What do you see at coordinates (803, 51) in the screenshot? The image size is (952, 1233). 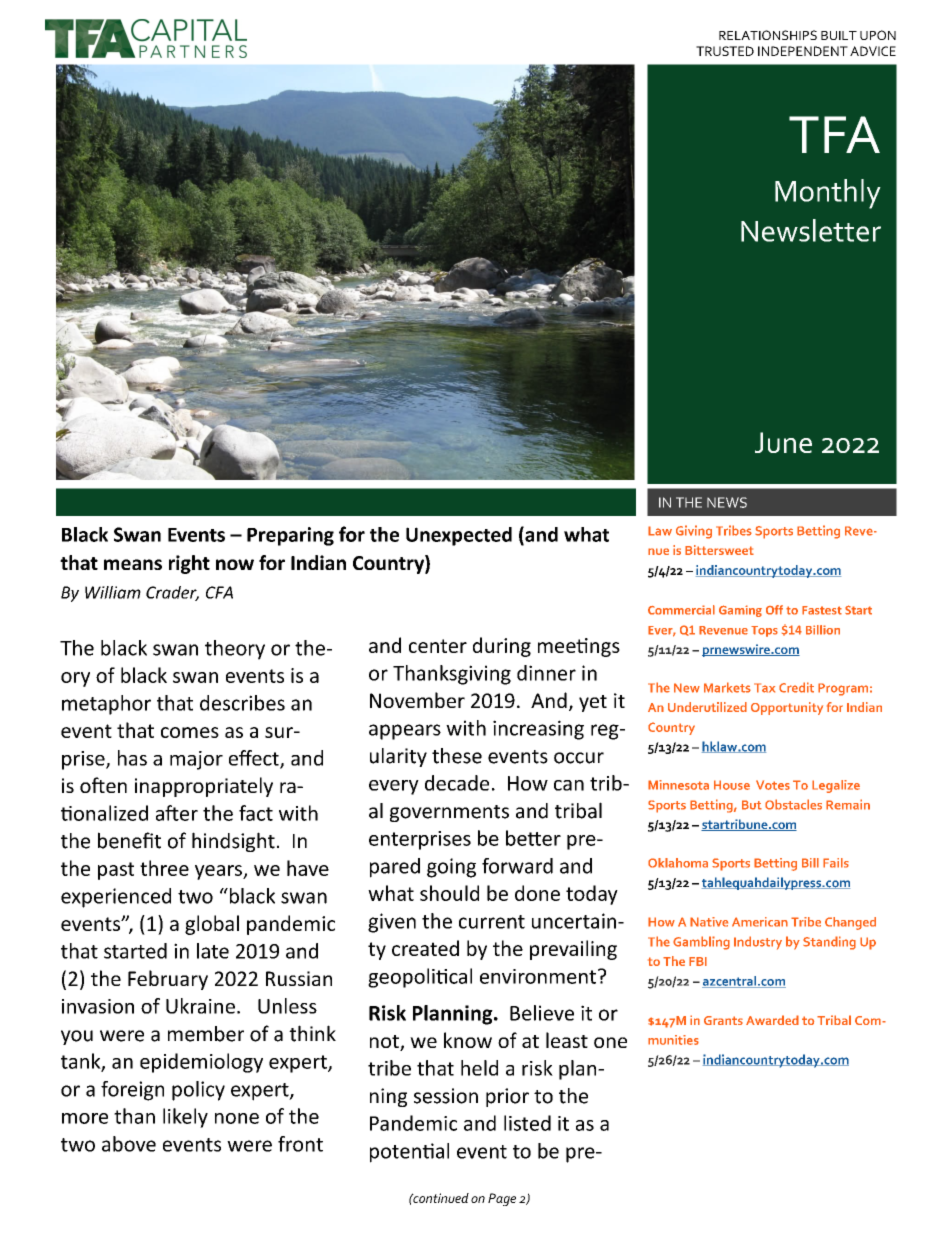 I see `INDEPENDENT` at bounding box center [803, 51].
